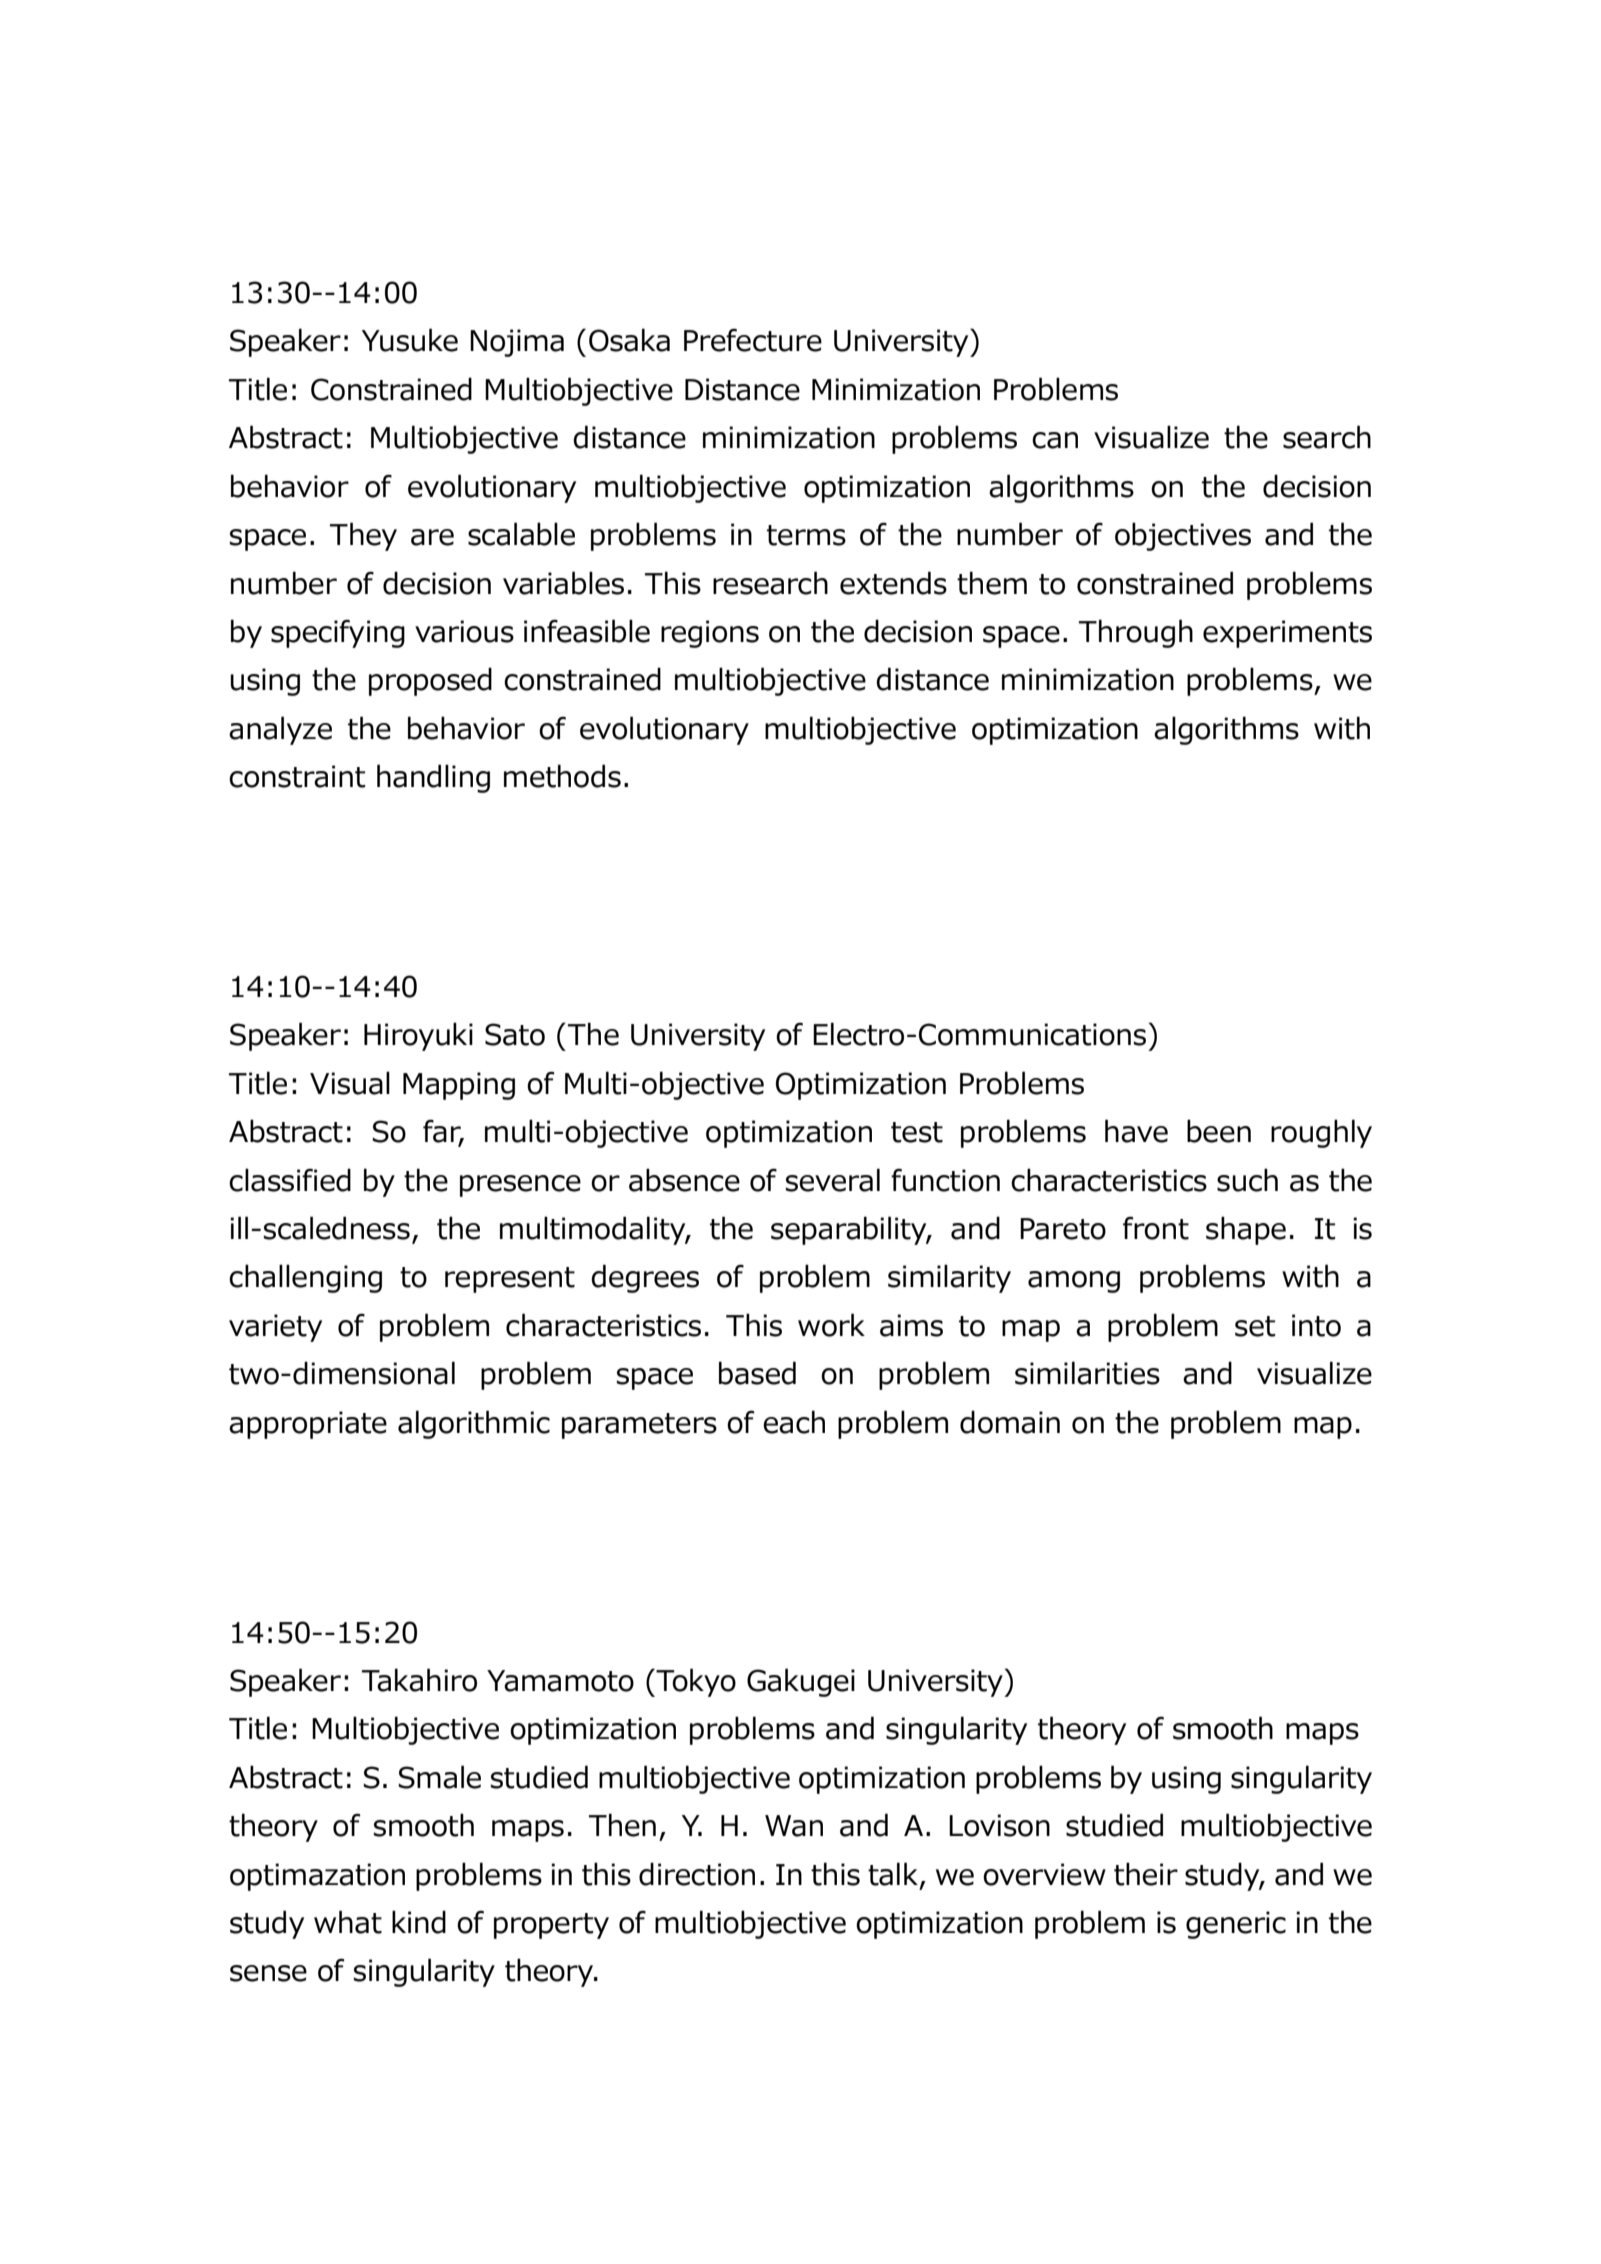 Image resolution: width=1601 pixels, height=2264 pixels. What do you see at coordinates (1236, 1925) in the document?
I see `generic` at bounding box center [1236, 1925].
